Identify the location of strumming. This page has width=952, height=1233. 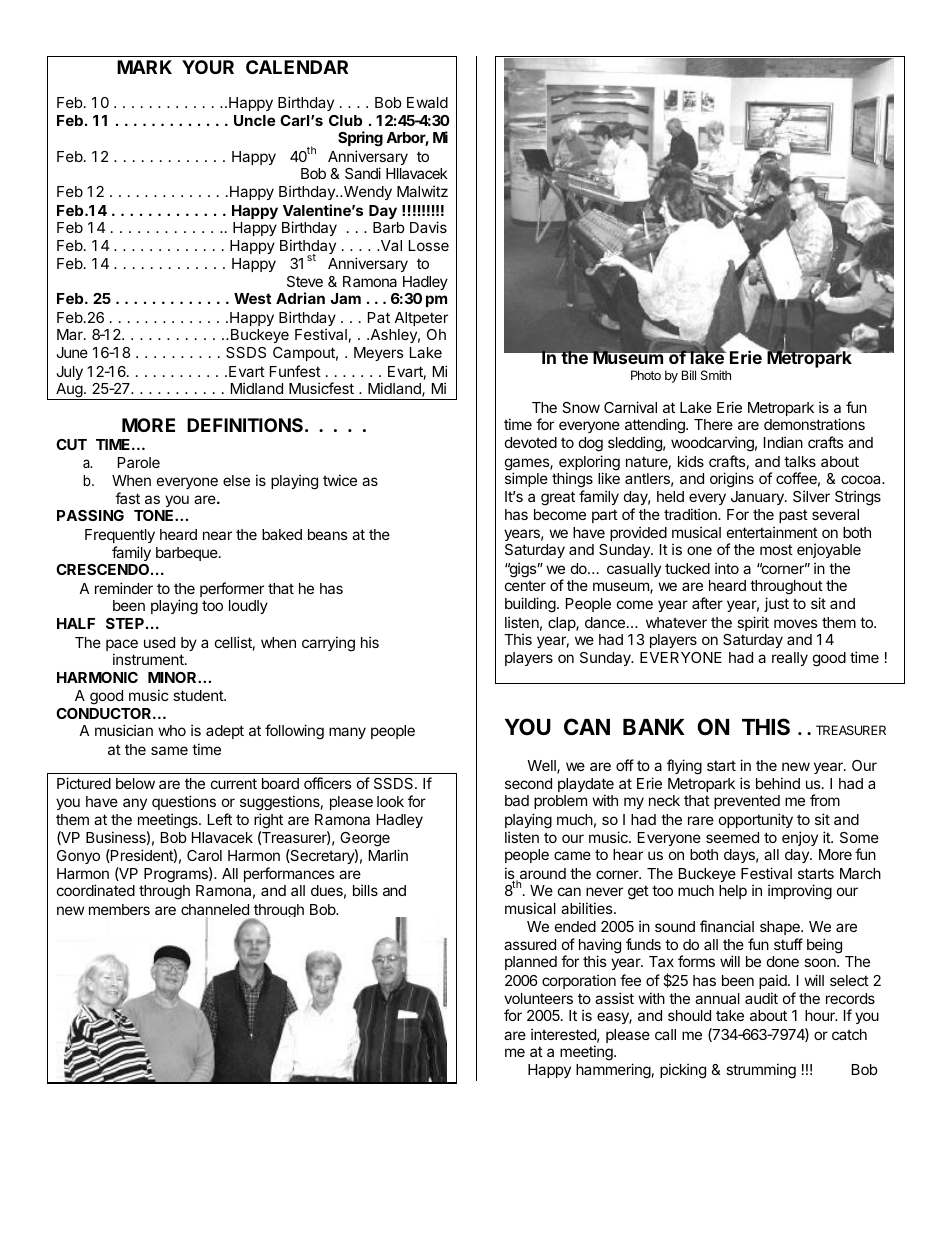
(761, 1071).
